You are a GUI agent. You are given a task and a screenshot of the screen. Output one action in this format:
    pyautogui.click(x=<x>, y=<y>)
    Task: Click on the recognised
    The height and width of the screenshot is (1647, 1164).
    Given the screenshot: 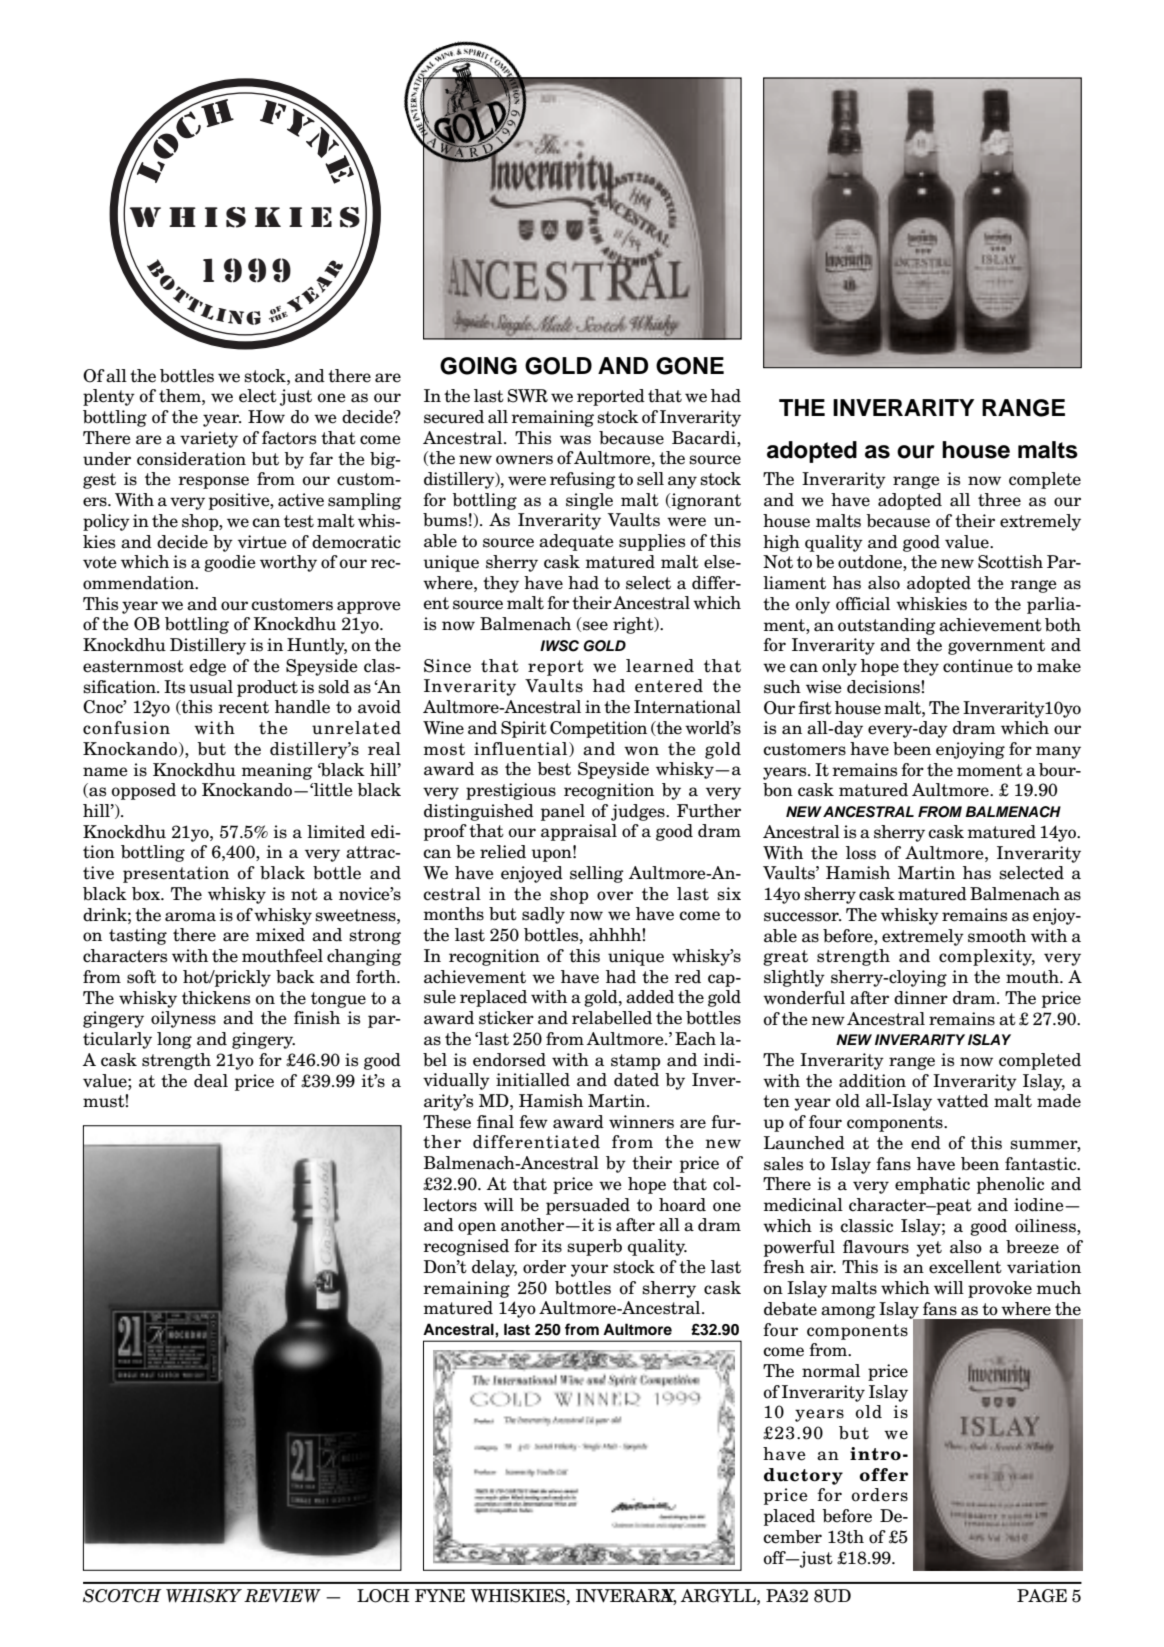 What is the action you would take?
    pyautogui.click(x=466, y=1247)
